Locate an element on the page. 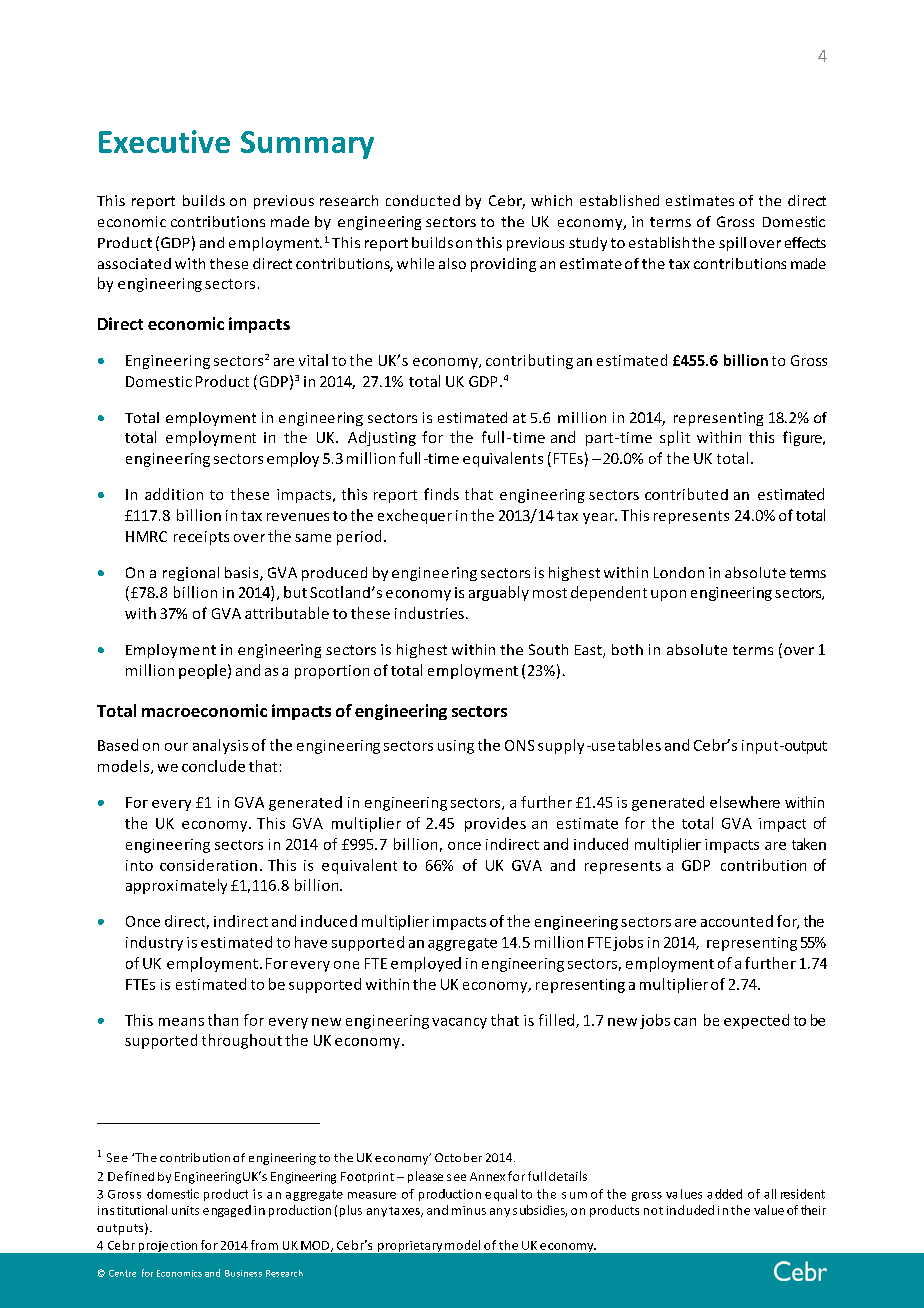  spill is located at coordinates (732, 244).
